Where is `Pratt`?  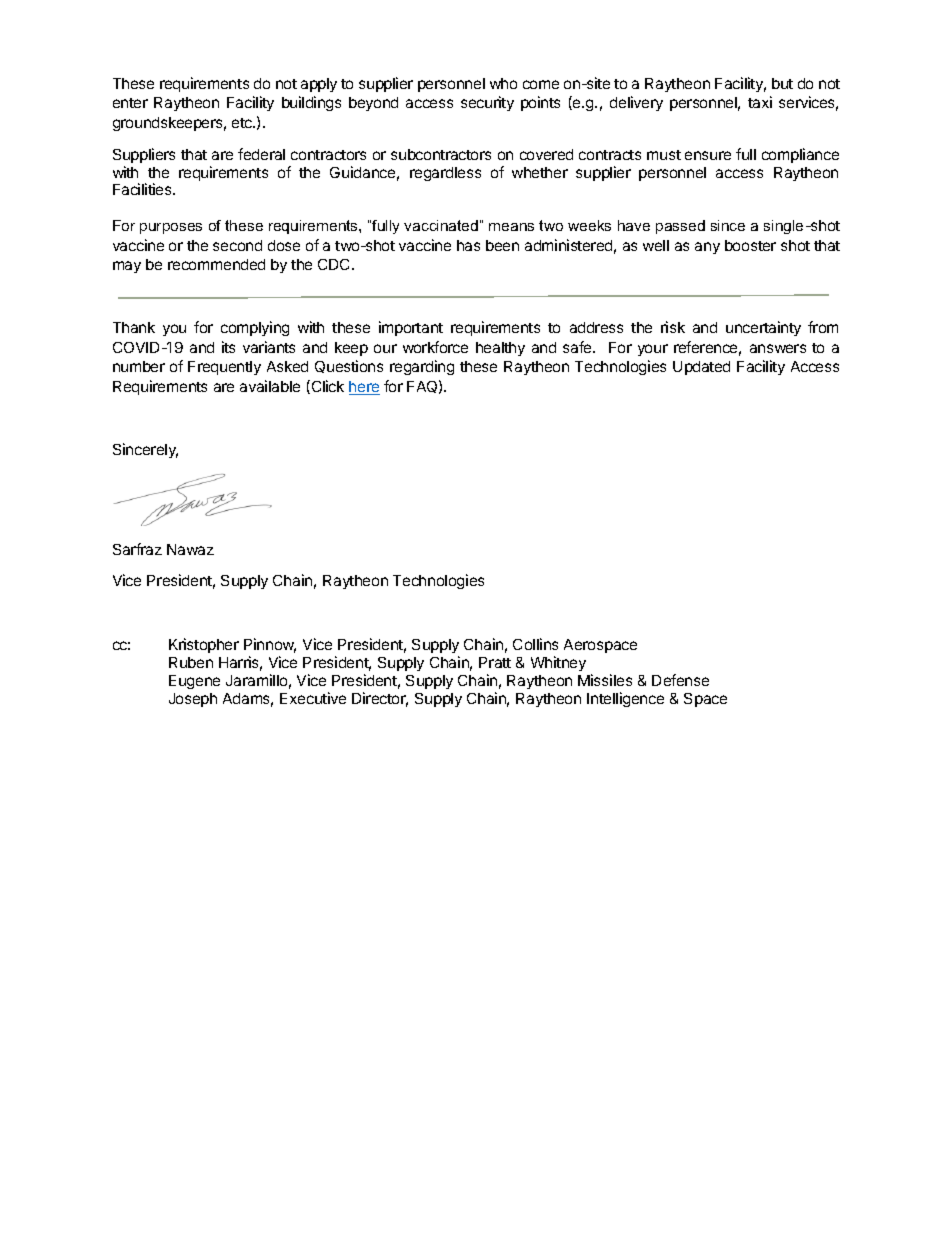
Pratt is located at coordinates (495, 662).
